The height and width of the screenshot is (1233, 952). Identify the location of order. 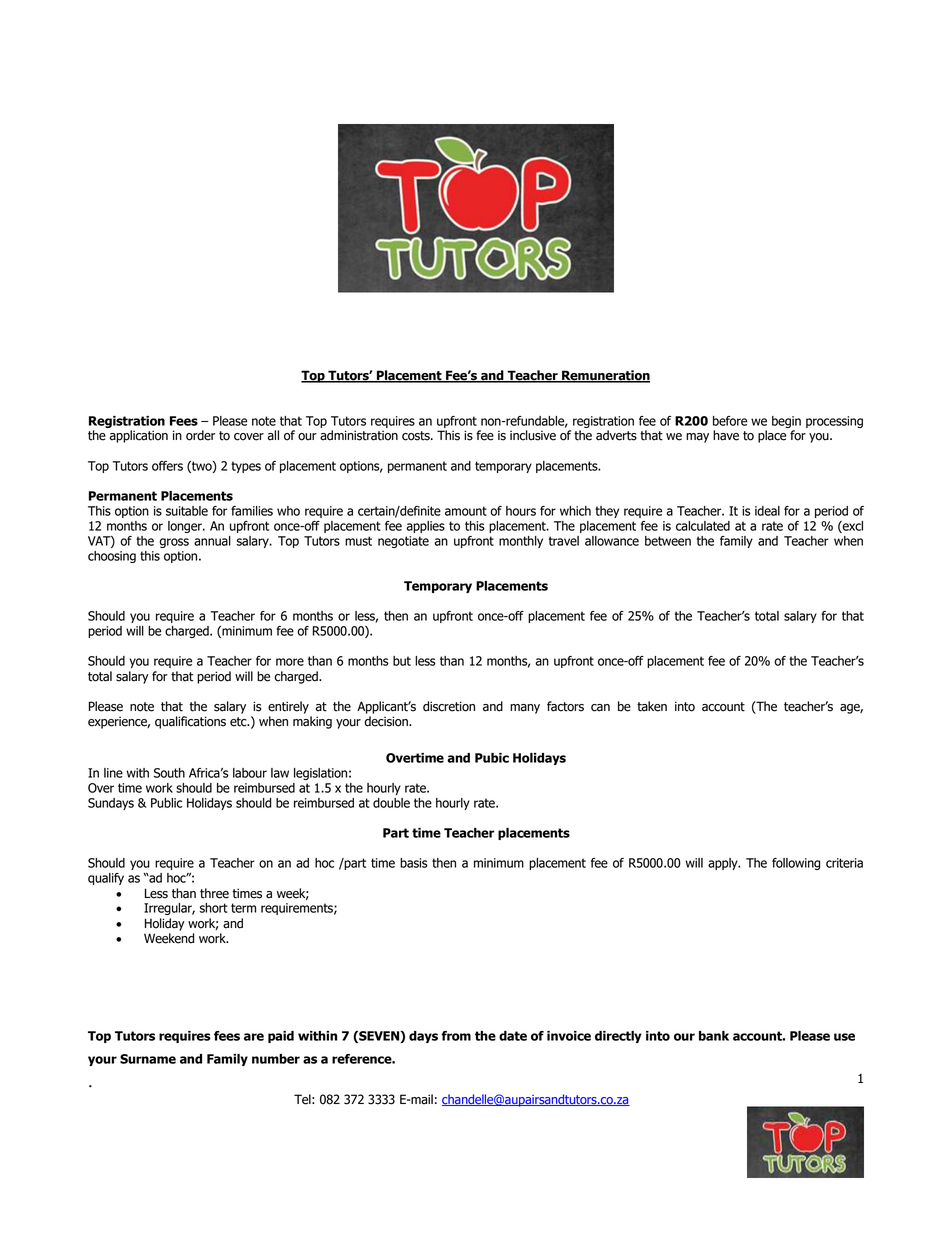
(200, 435).
